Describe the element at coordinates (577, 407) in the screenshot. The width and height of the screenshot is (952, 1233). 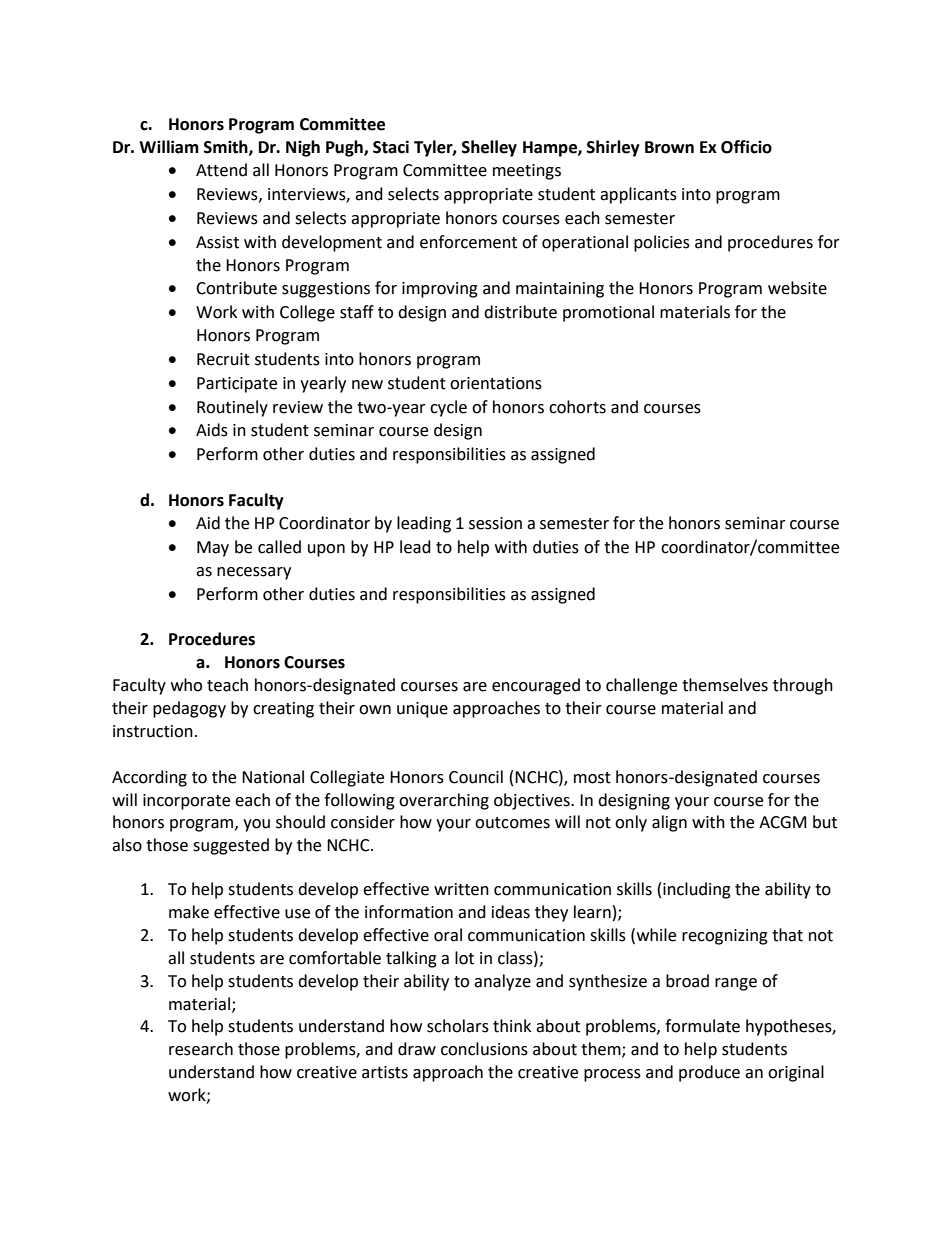
I see `cohorts` at that location.
